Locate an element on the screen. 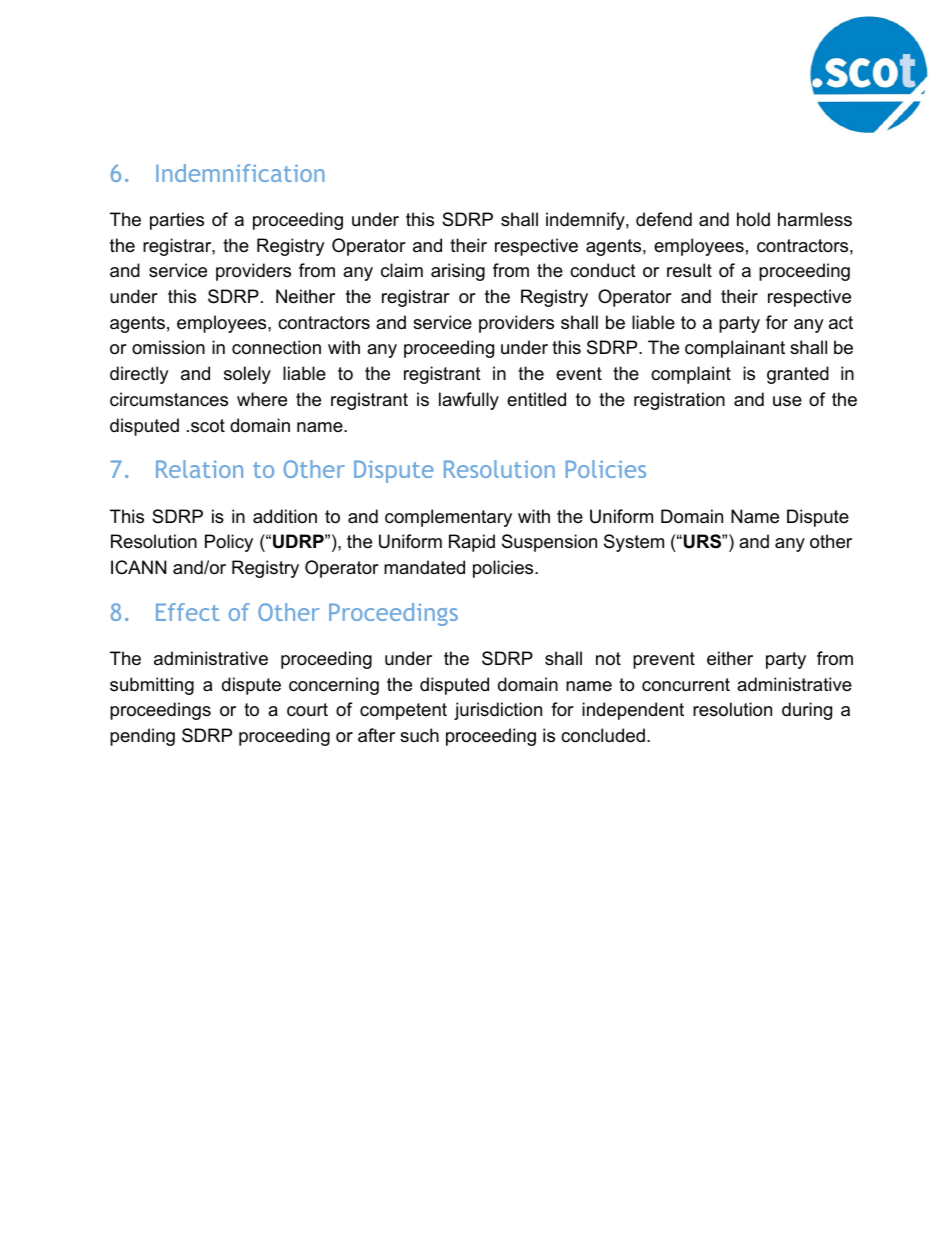 Image resolution: width=952 pixels, height=1233 pixels. hold is located at coordinates (753, 219).
